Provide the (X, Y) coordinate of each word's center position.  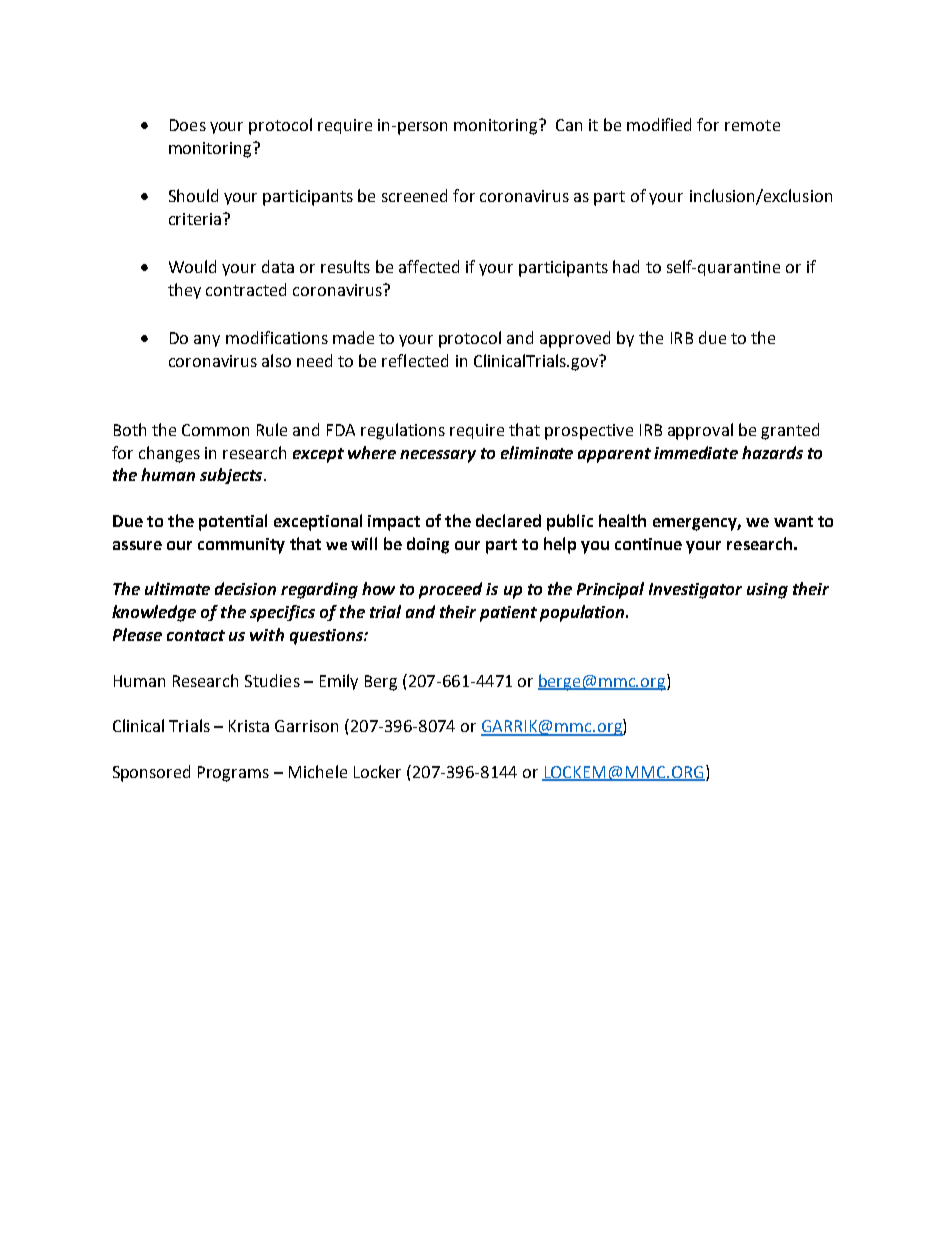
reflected (415, 360)
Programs (233, 774)
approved (575, 339)
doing (428, 545)
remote (752, 125)
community (241, 546)
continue (648, 544)
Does (188, 125)
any (207, 341)
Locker (377, 771)
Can (569, 125)
